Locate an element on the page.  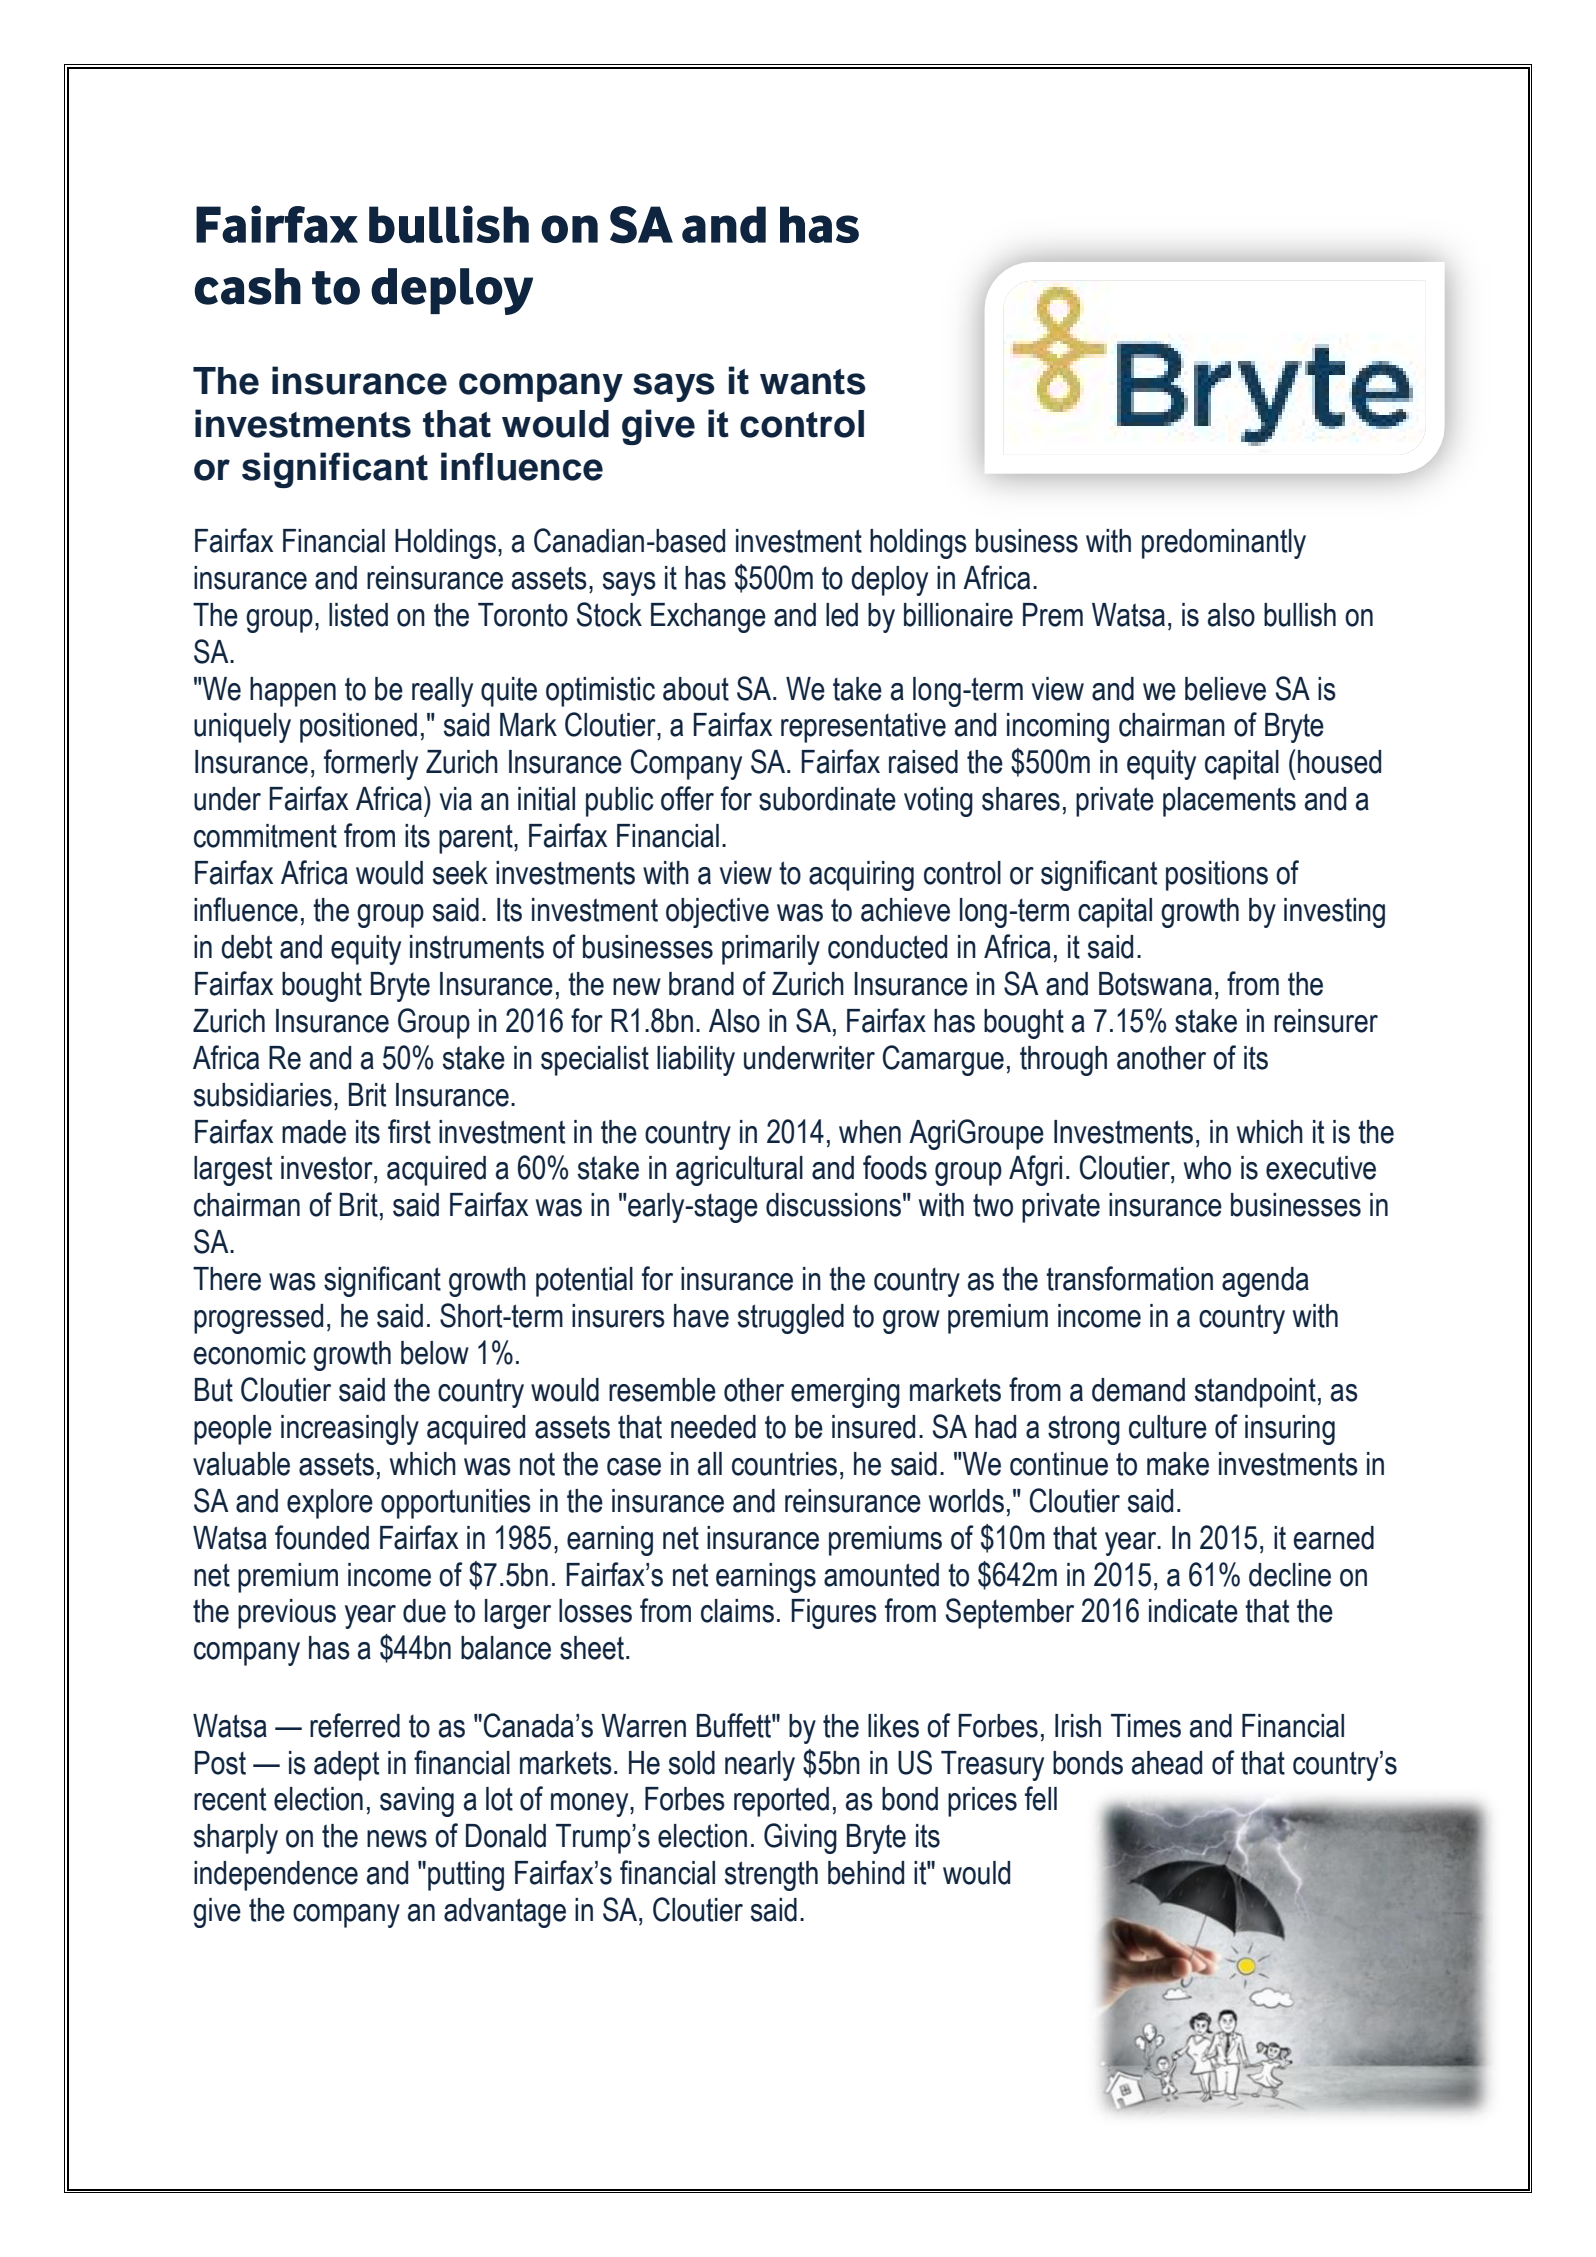
below is located at coordinates (435, 1353).
